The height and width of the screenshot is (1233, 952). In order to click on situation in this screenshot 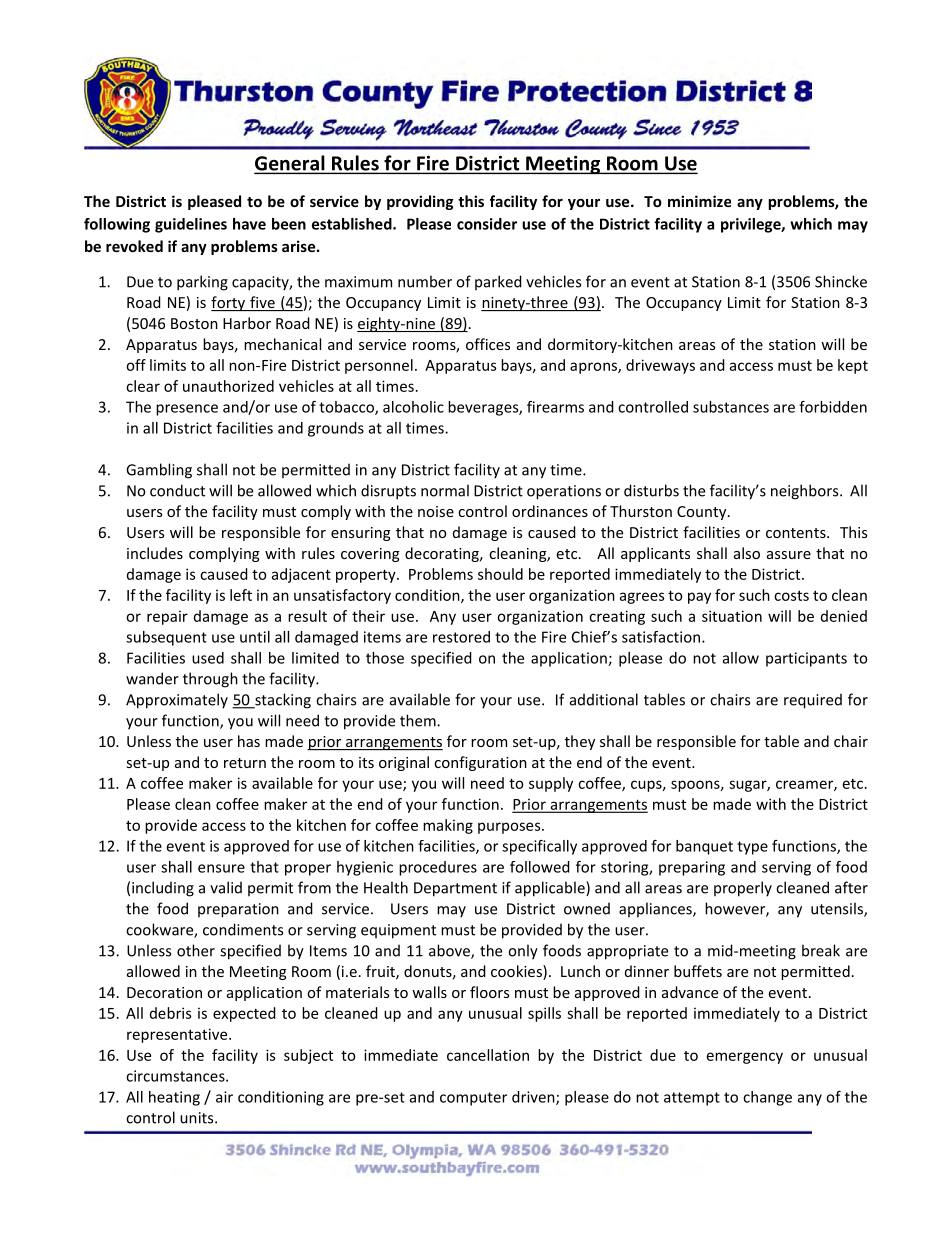, I will do `click(732, 616)`.
